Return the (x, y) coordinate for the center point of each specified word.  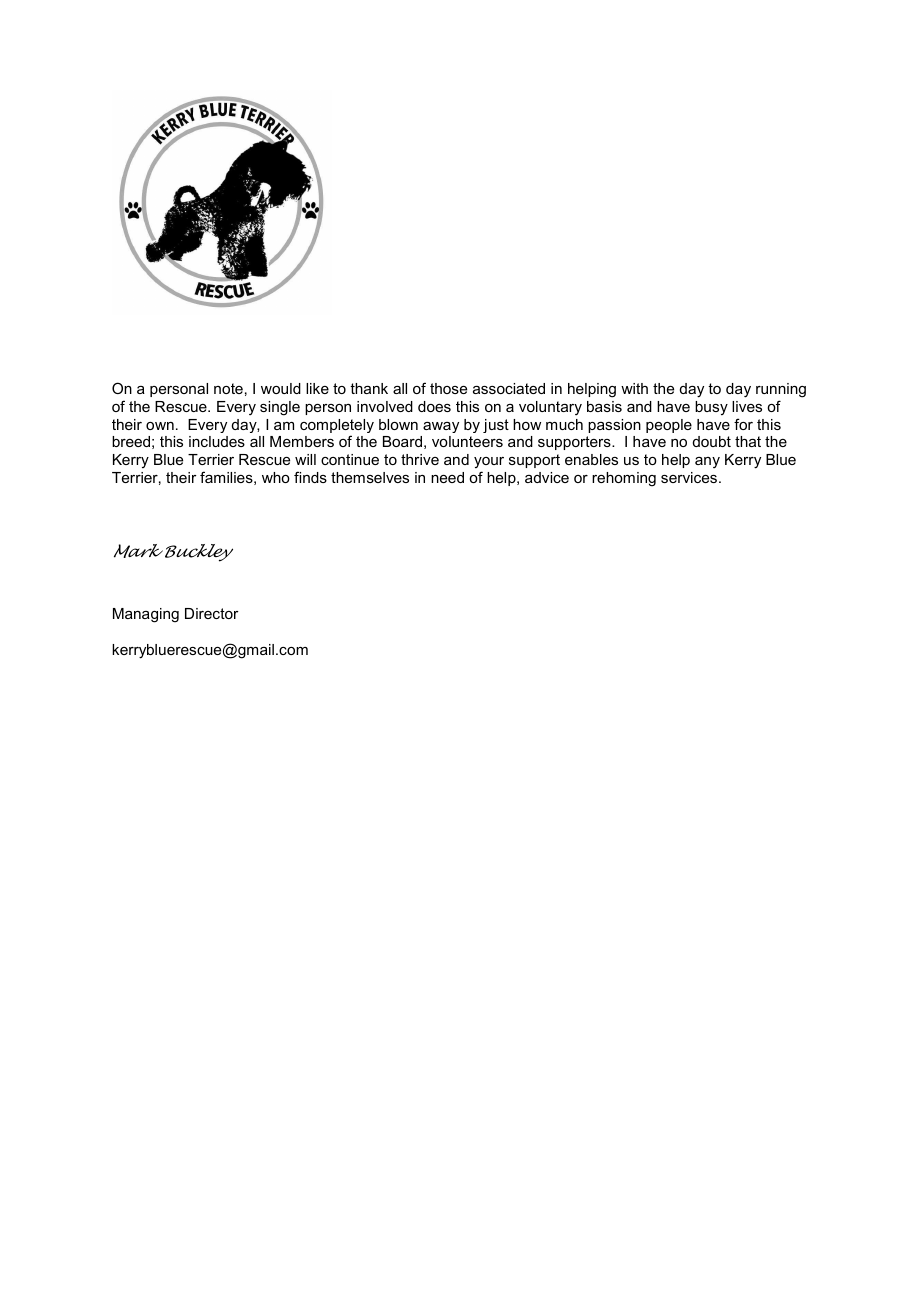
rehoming (624, 479)
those (448, 388)
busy (711, 408)
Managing (146, 615)
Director (212, 613)
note (228, 388)
